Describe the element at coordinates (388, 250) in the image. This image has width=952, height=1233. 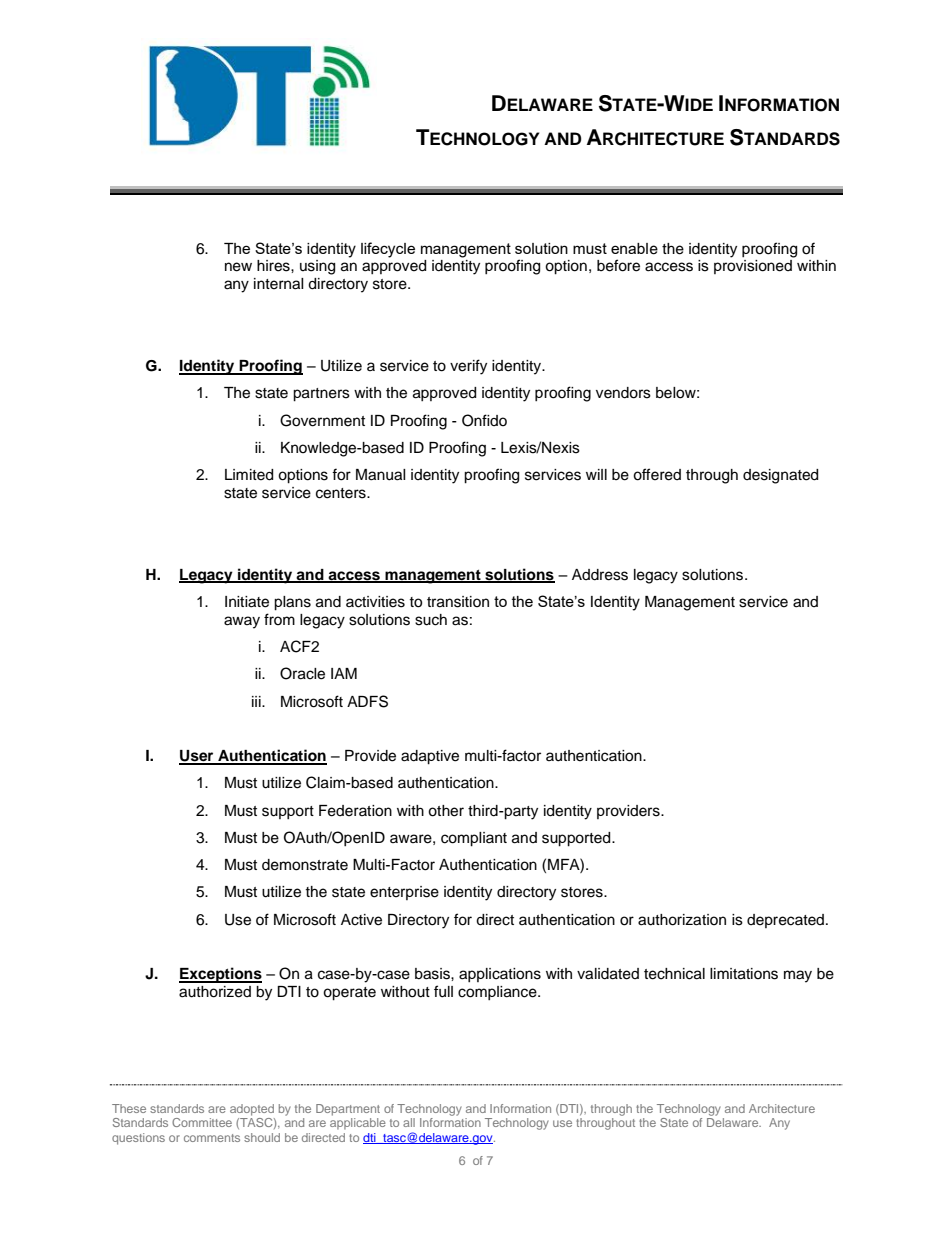
I see `lifecycle` at that location.
